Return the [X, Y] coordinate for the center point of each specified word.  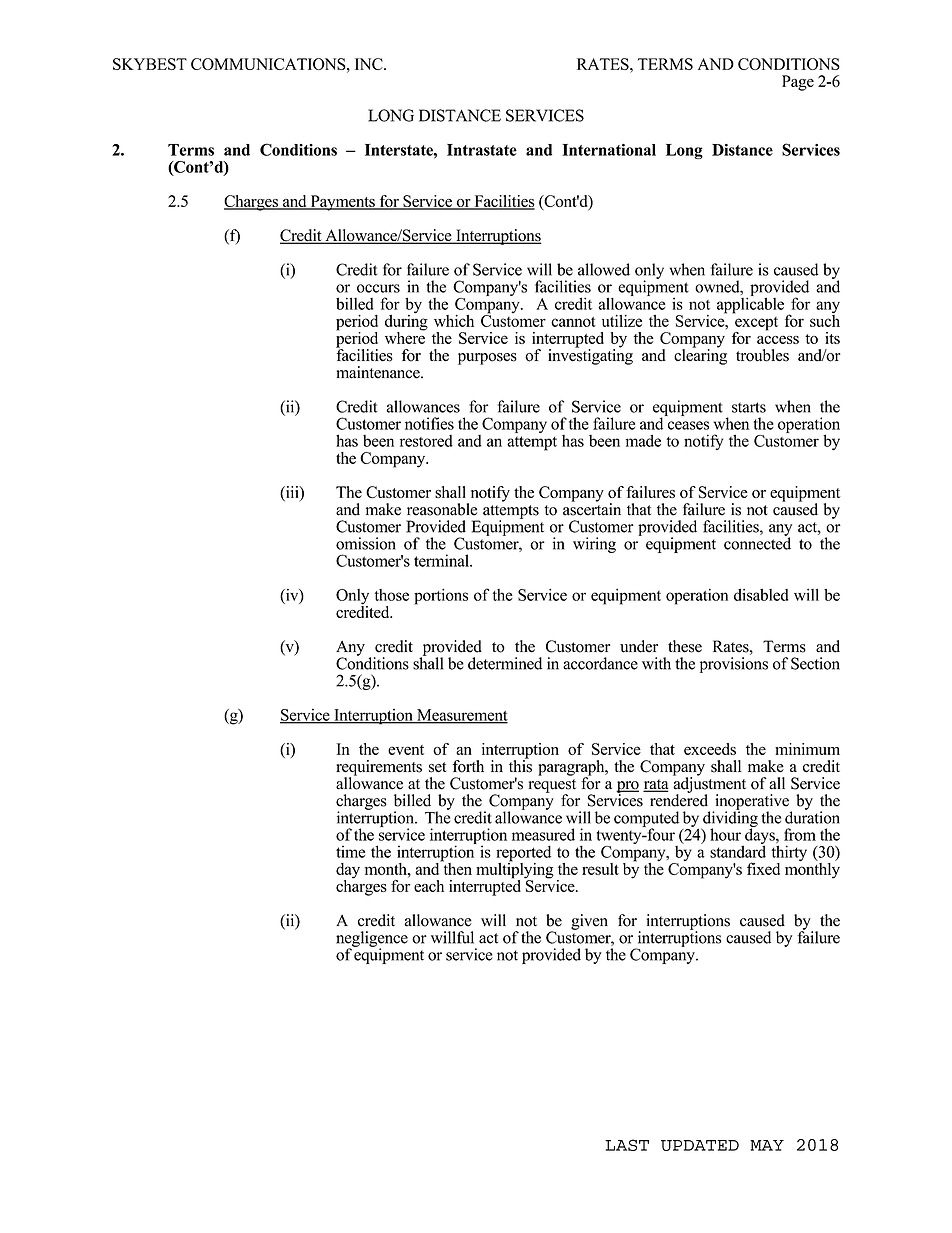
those [392, 595]
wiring [594, 545]
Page [798, 83]
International [609, 150]
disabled [761, 595]
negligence [372, 940]
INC [370, 64]
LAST [627, 1145]
